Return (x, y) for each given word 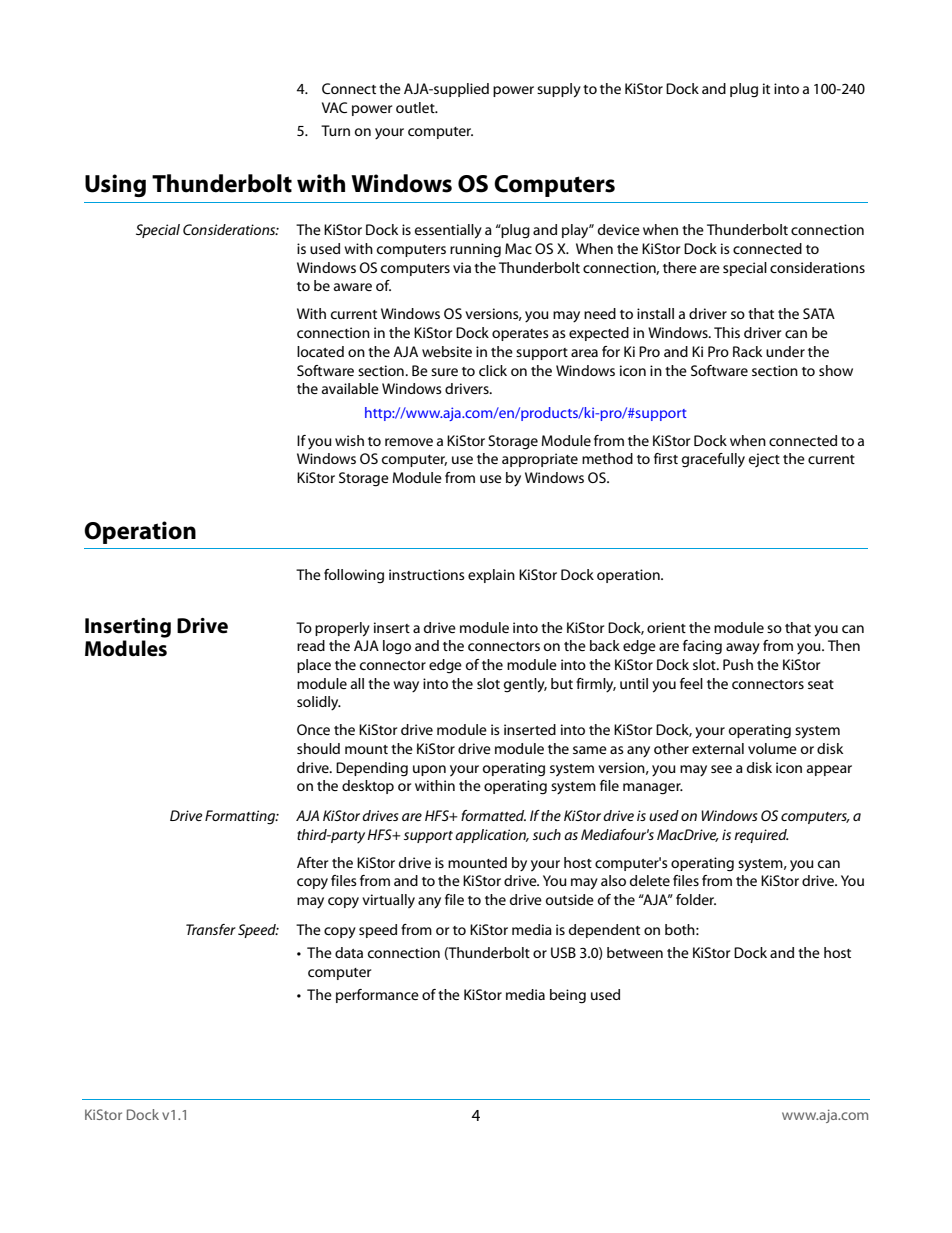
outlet (416, 107)
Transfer (211, 929)
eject (764, 460)
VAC (334, 107)
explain (491, 576)
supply (559, 90)
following (354, 576)
